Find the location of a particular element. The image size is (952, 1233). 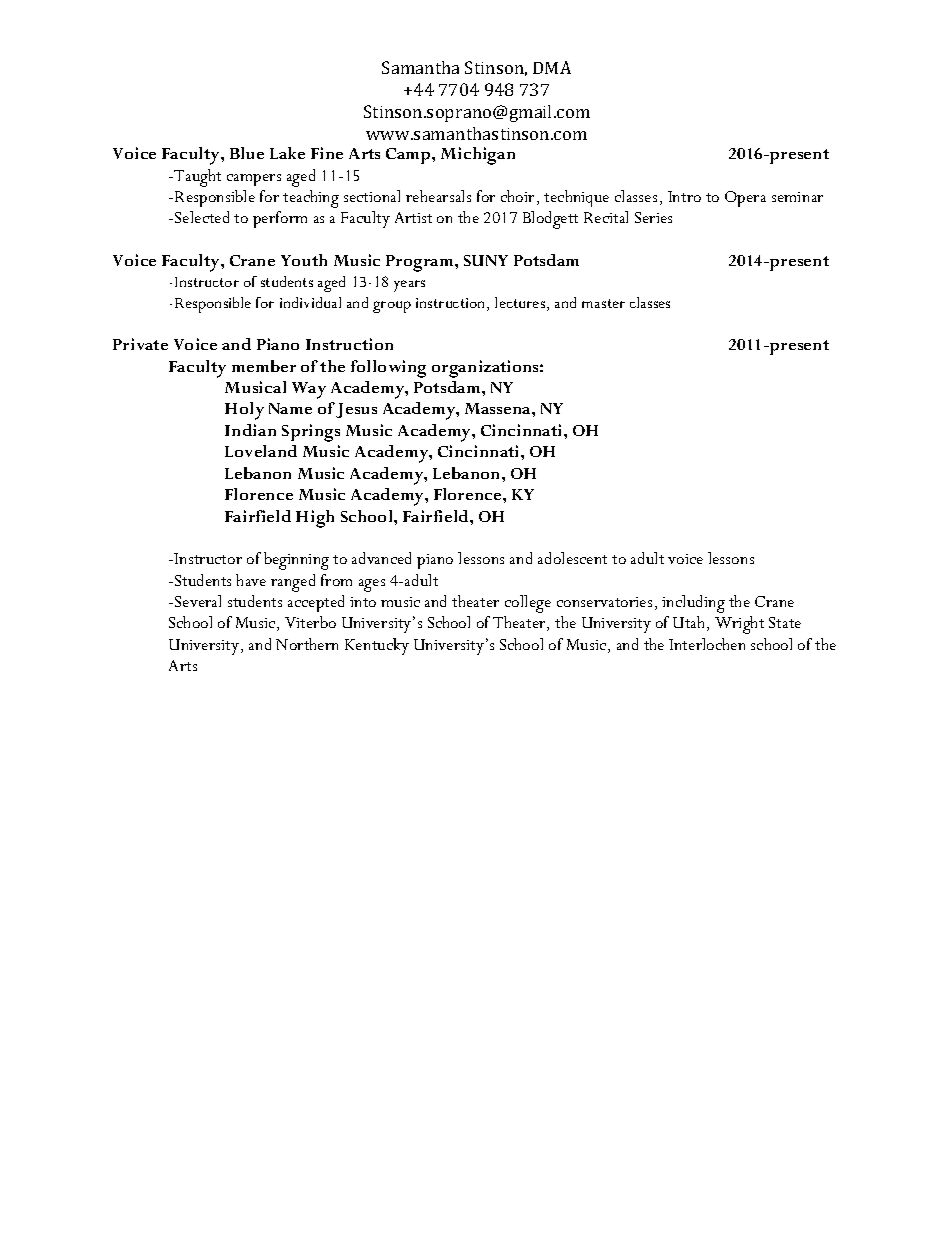

member is located at coordinates (264, 366).
